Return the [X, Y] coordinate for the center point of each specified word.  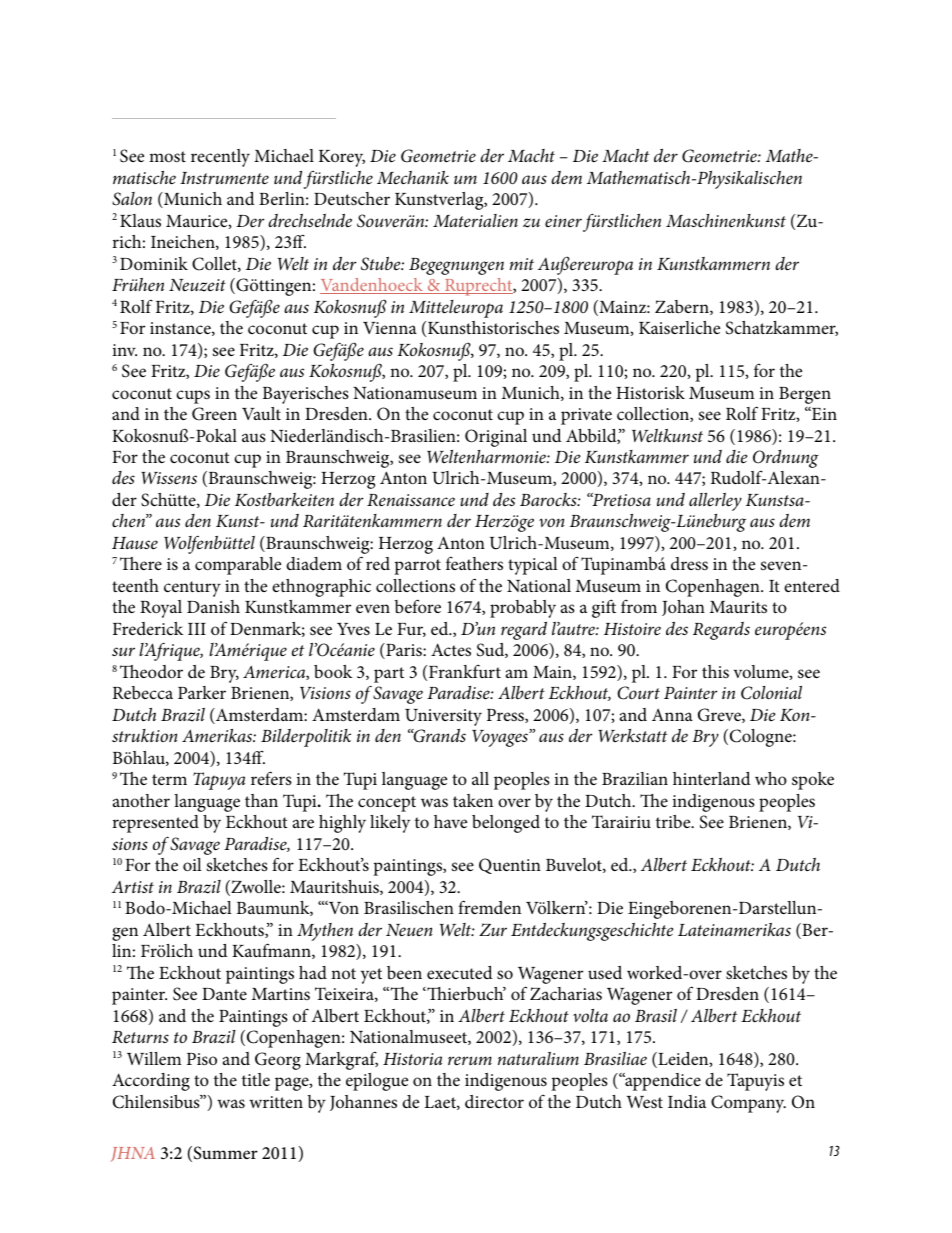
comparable [238, 566]
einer [563, 221]
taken [473, 800]
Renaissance [411, 500]
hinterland [712, 778]
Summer [226, 1153]
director [494, 1101]
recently [220, 158]
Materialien [475, 220]
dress [689, 563]
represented [155, 824]
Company [748, 1104]
